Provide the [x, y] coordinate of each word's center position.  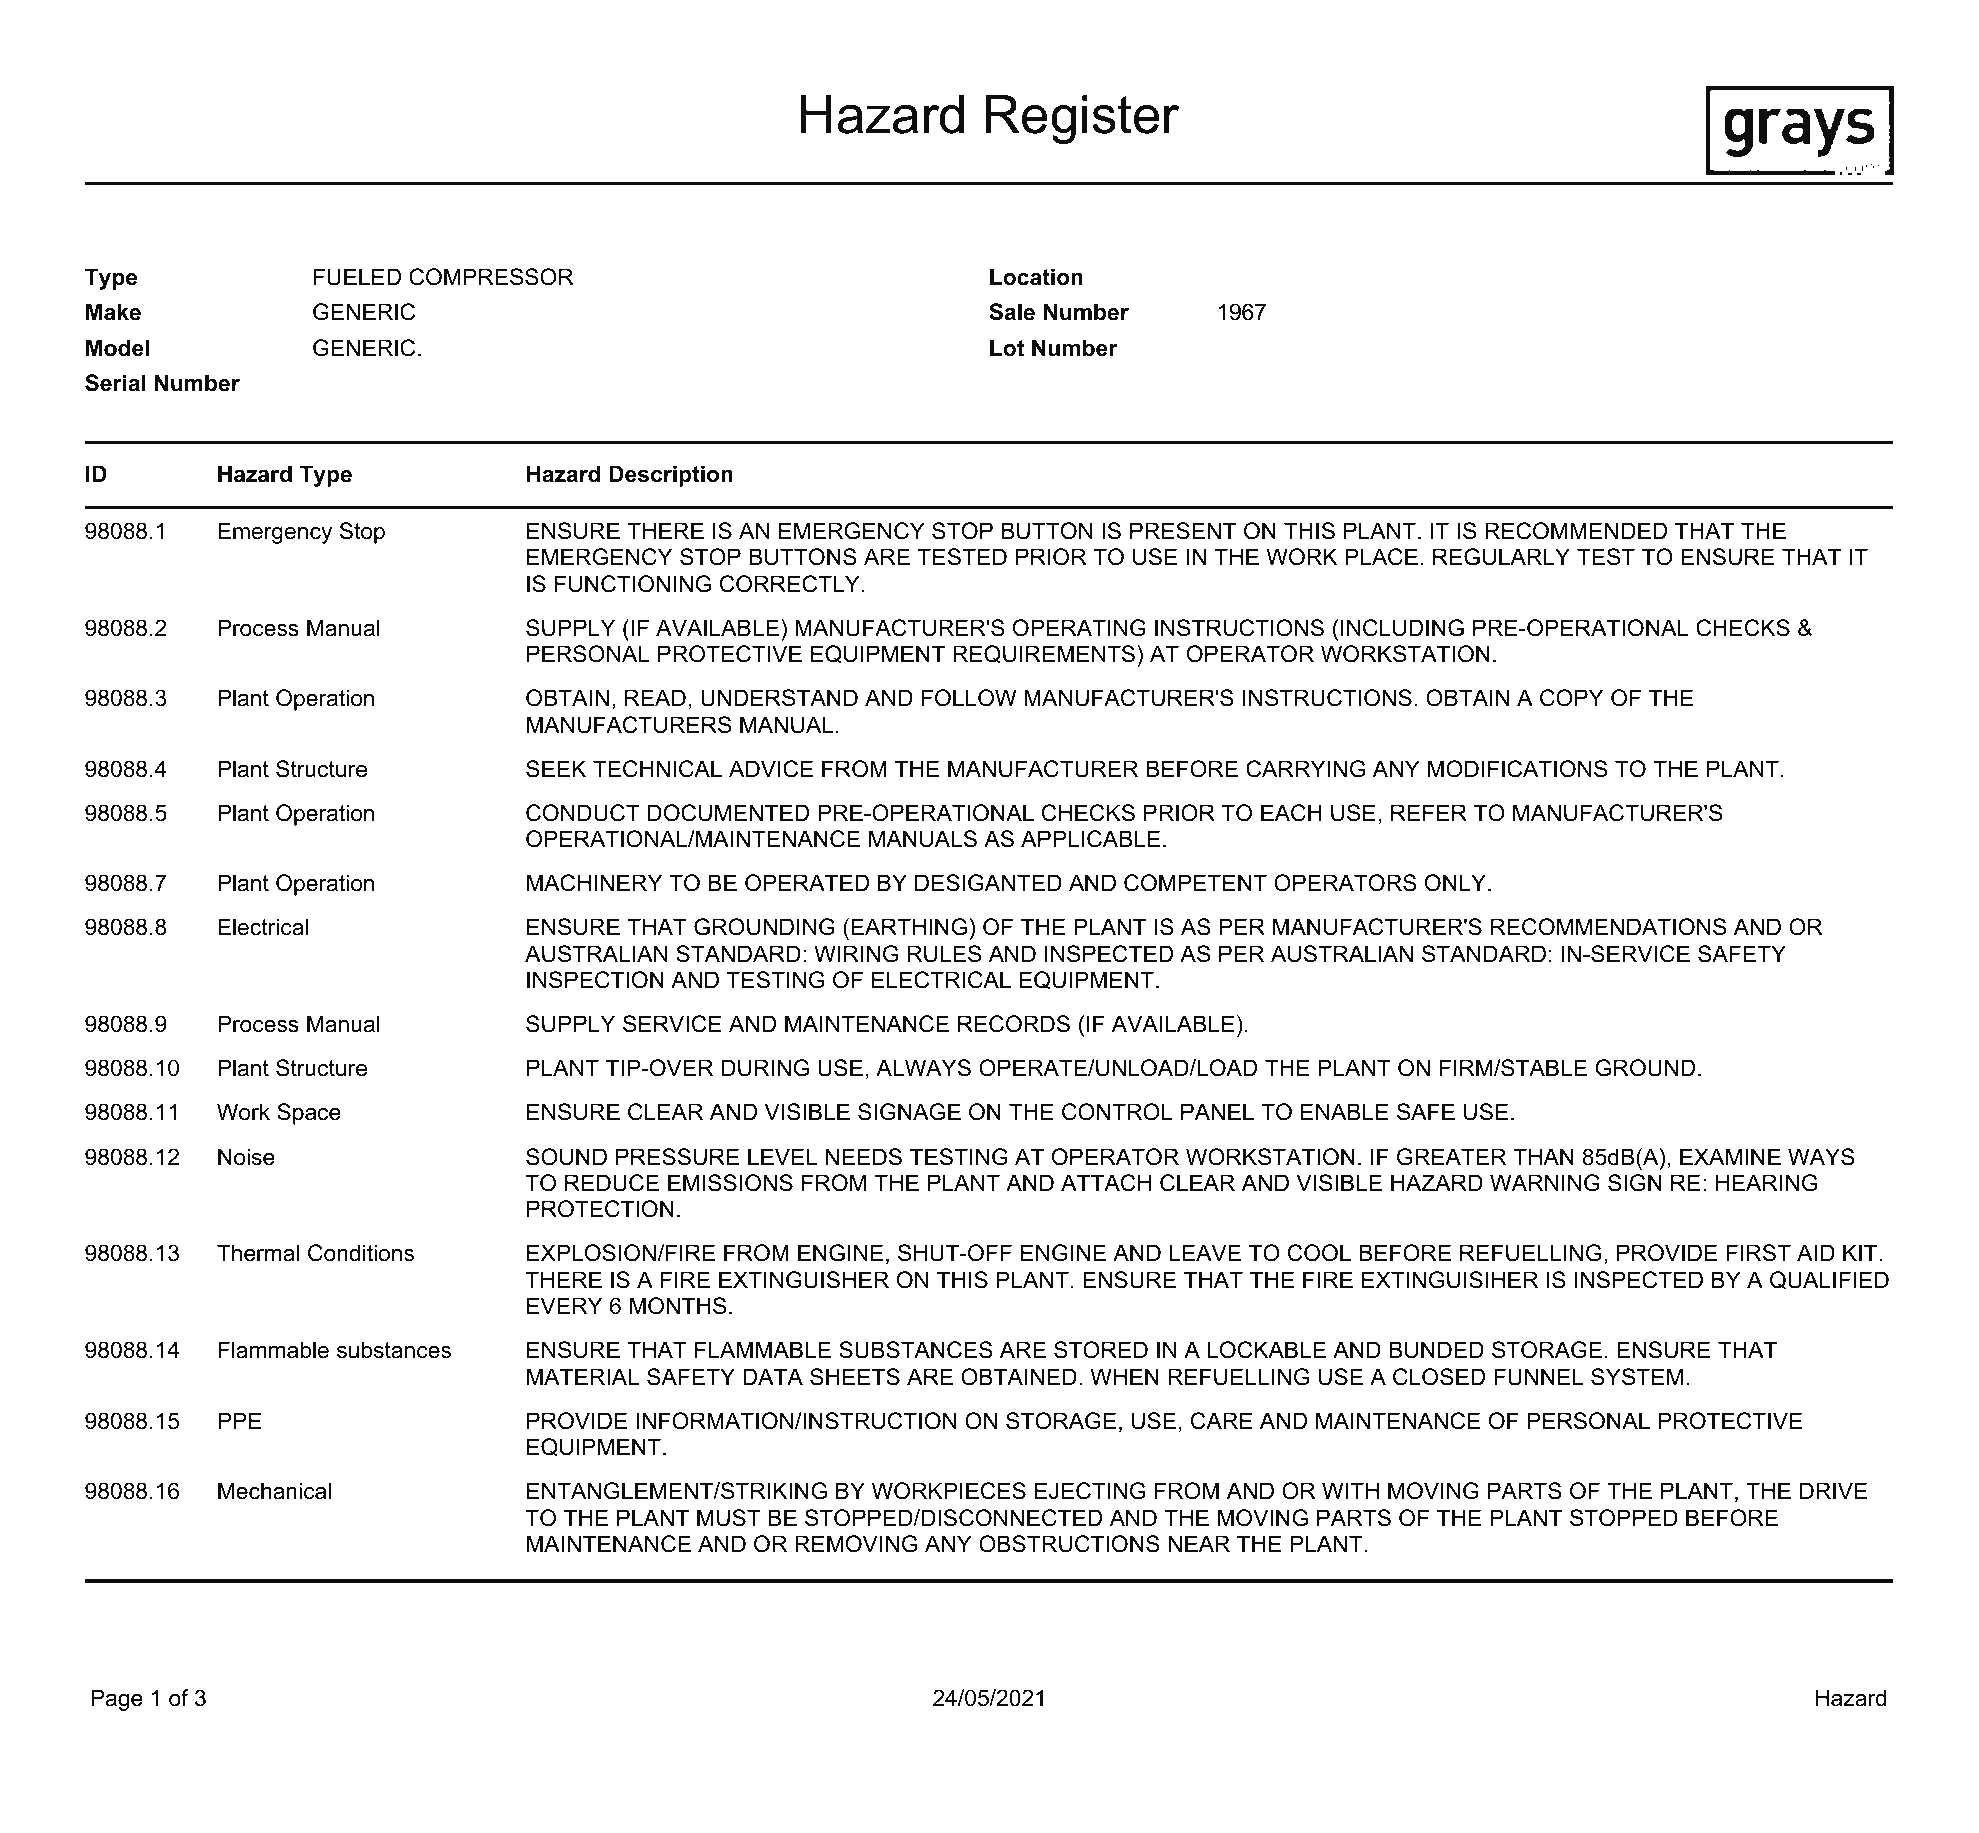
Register [1082, 119]
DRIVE [1833, 1490]
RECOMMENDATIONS [1608, 927]
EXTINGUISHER [804, 1280]
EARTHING [909, 927]
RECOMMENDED [1576, 531]
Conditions [361, 1253]
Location [1036, 277]
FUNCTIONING [633, 584]
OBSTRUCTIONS [1069, 1544]
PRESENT [1183, 531]
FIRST [1758, 1253]
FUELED [357, 277]
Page [117, 1700]
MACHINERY [594, 883]
